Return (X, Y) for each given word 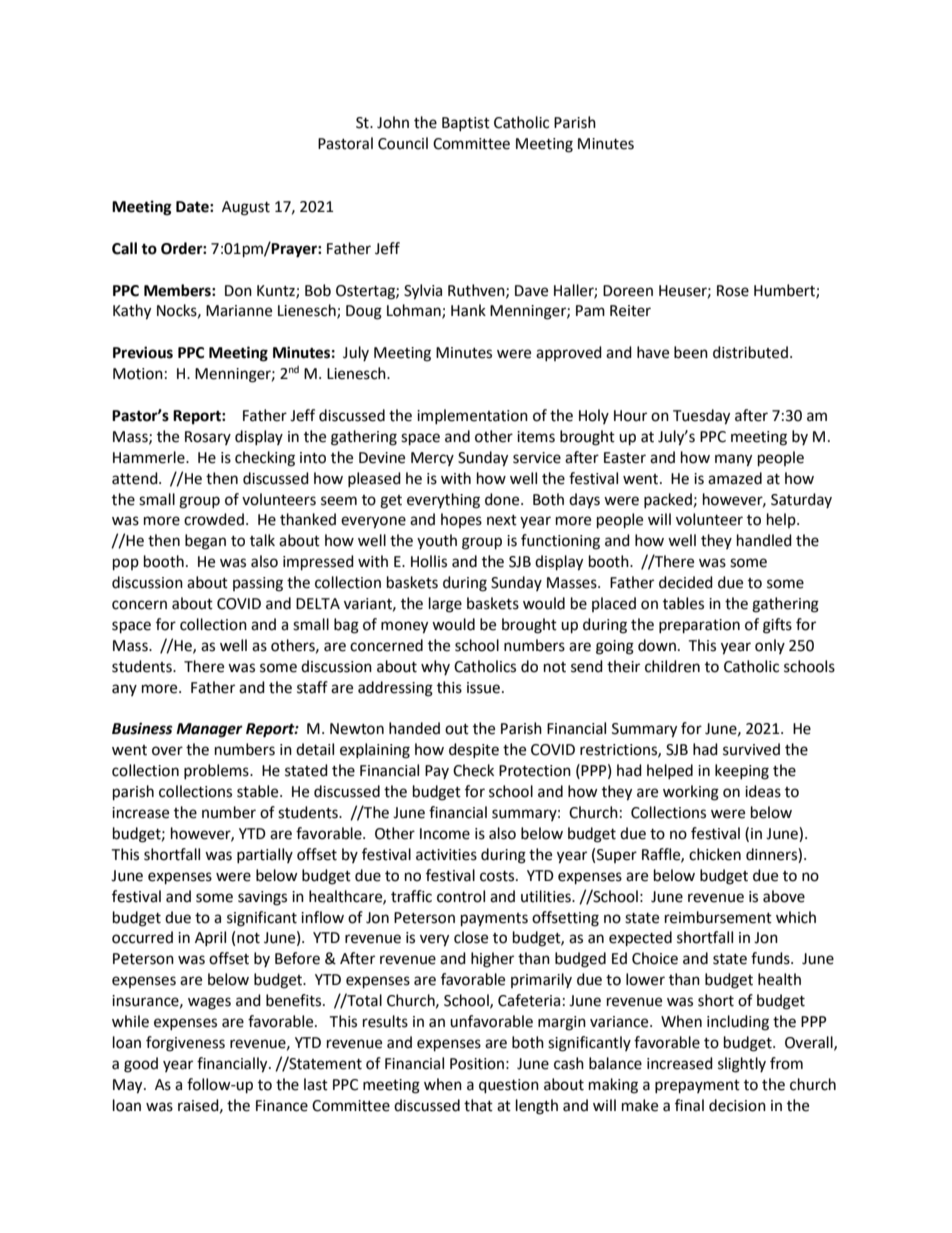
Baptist (466, 124)
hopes (461, 520)
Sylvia (423, 292)
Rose (733, 291)
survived (751, 749)
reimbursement (718, 917)
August (246, 208)
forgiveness (185, 1044)
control (461, 896)
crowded (214, 519)
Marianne (239, 311)
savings (262, 898)
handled (764, 540)
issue (483, 688)
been (691, 352)
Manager (209, 730)
